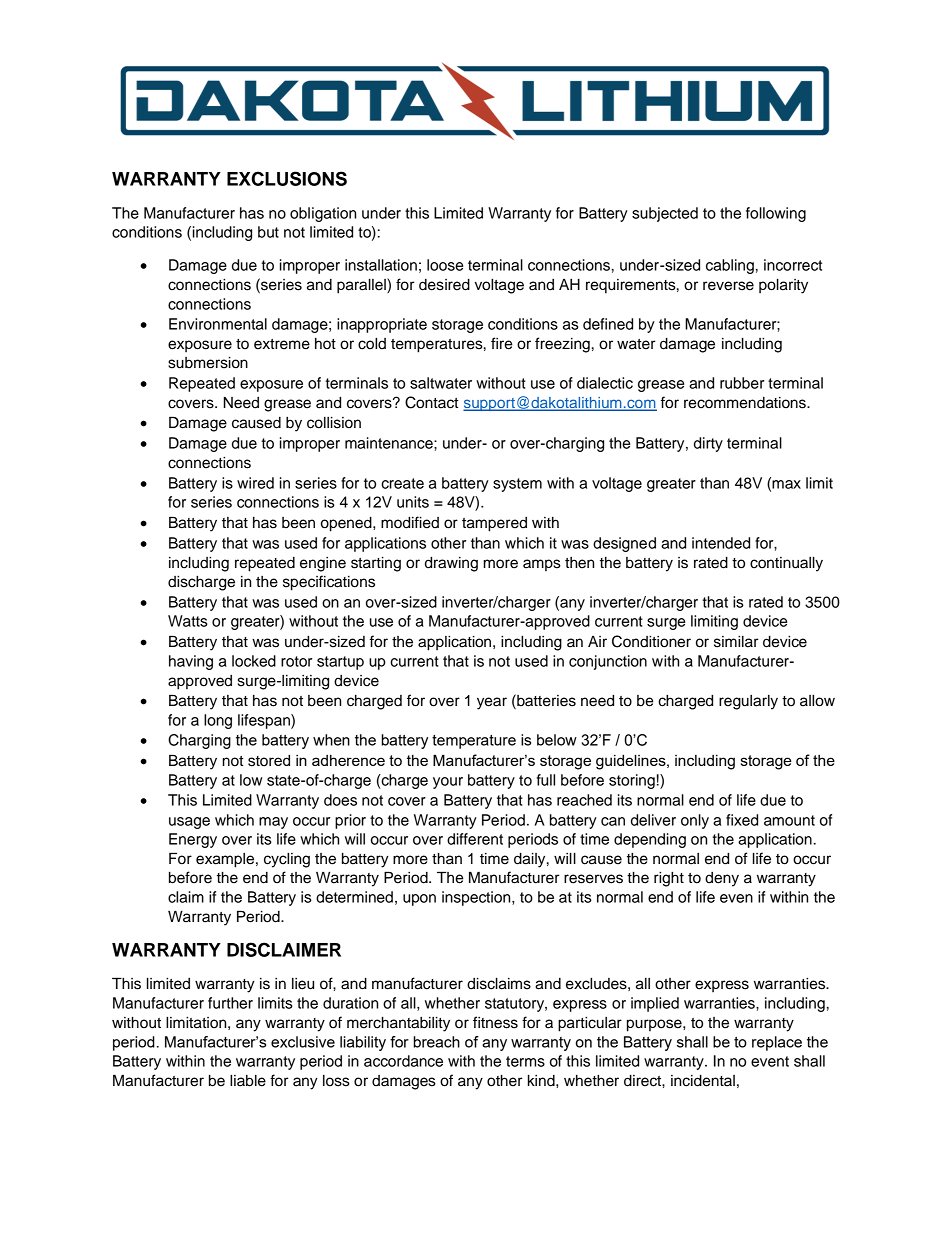 Image resolution: width=952 pixels, height=1233 pixels. I want to click on but, so click(268, 232).
